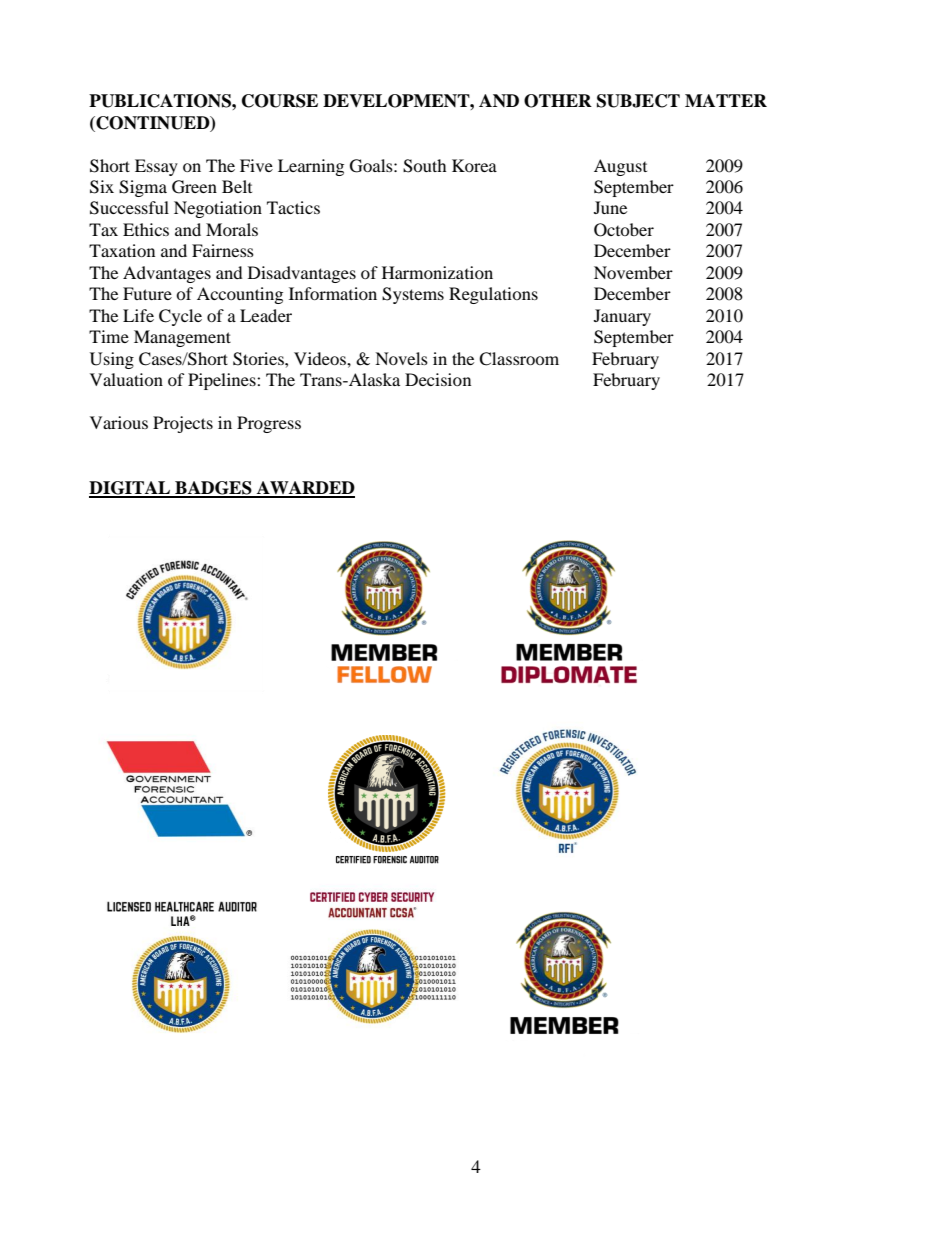 The height and width of the image is (1233, 952). Describe the element at coordinates (633, 272) in the image. I see `November` at that location.
